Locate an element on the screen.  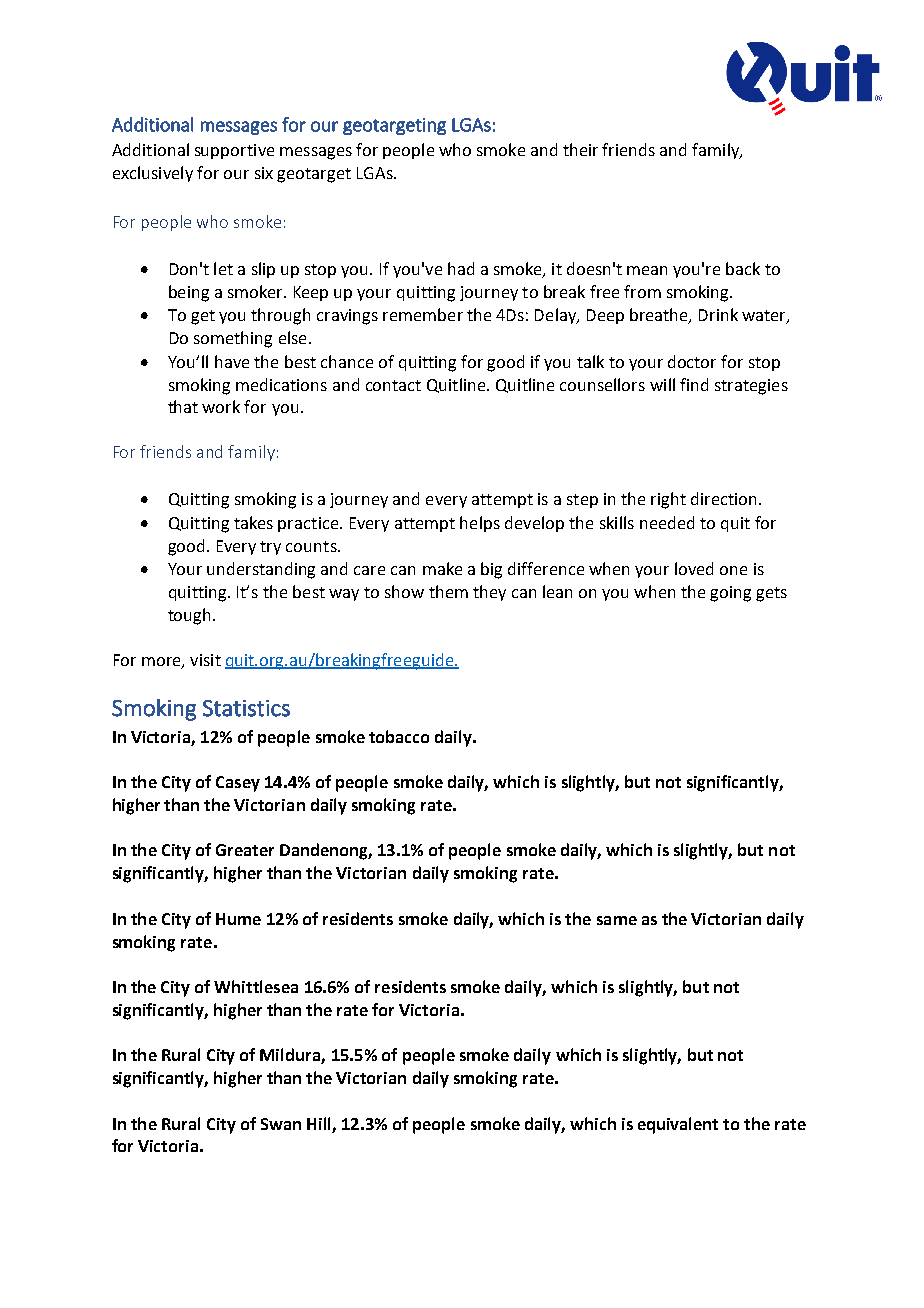
Hill is located at coordinates (318, 1123).
